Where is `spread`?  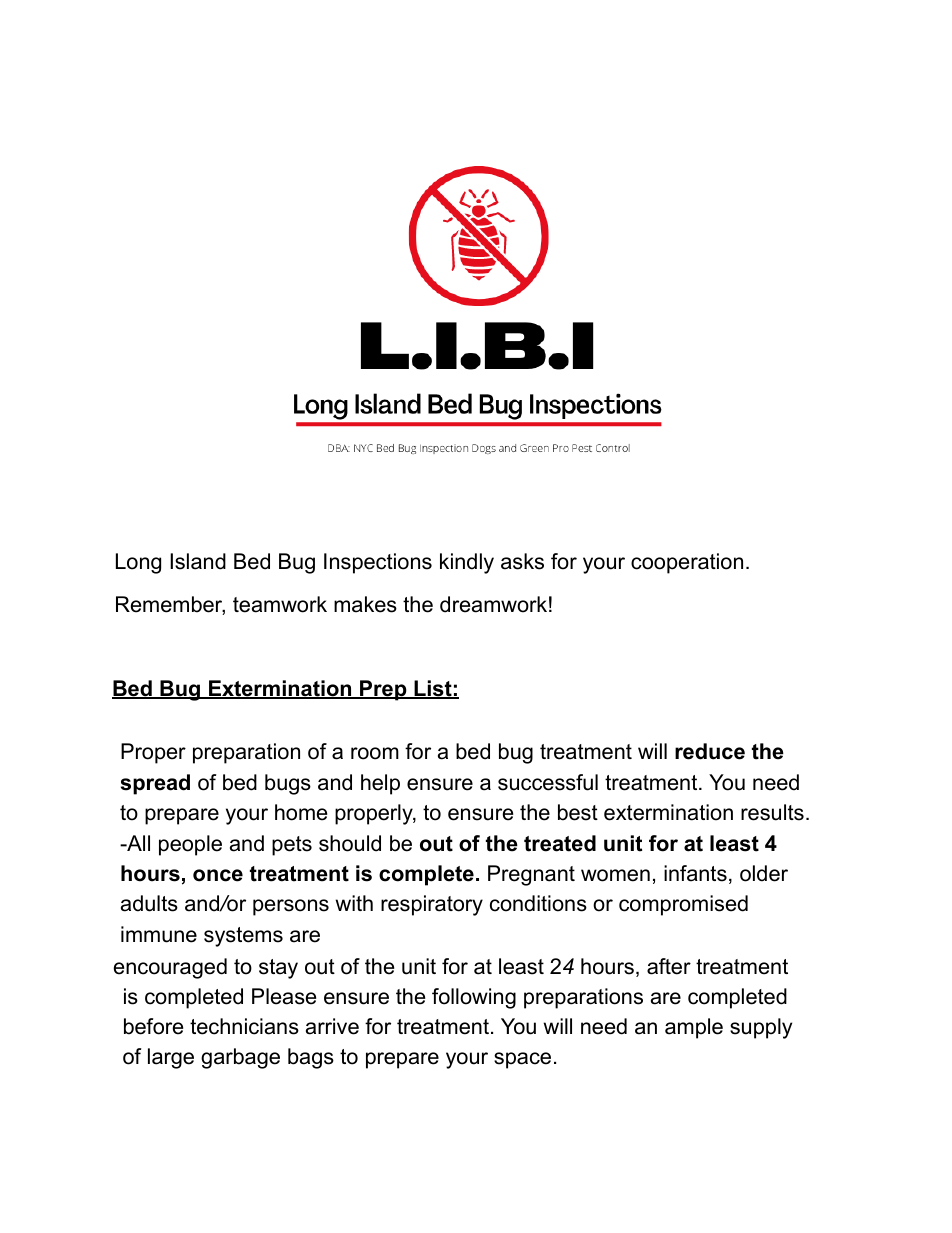 spread is located at coordinates (155, 784).
